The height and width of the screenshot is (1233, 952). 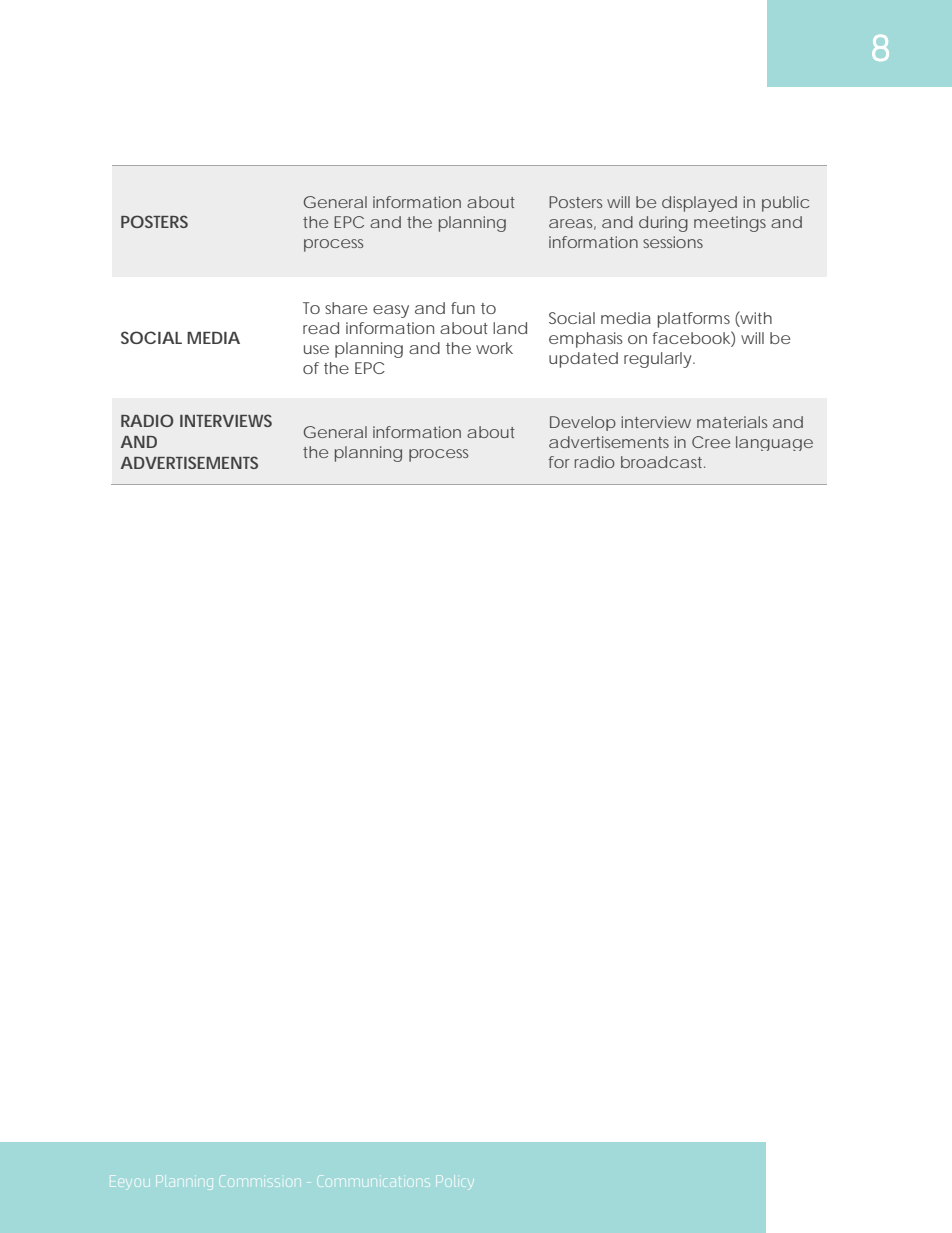 I want to click on emphasis, so click(x=585, y=340).
